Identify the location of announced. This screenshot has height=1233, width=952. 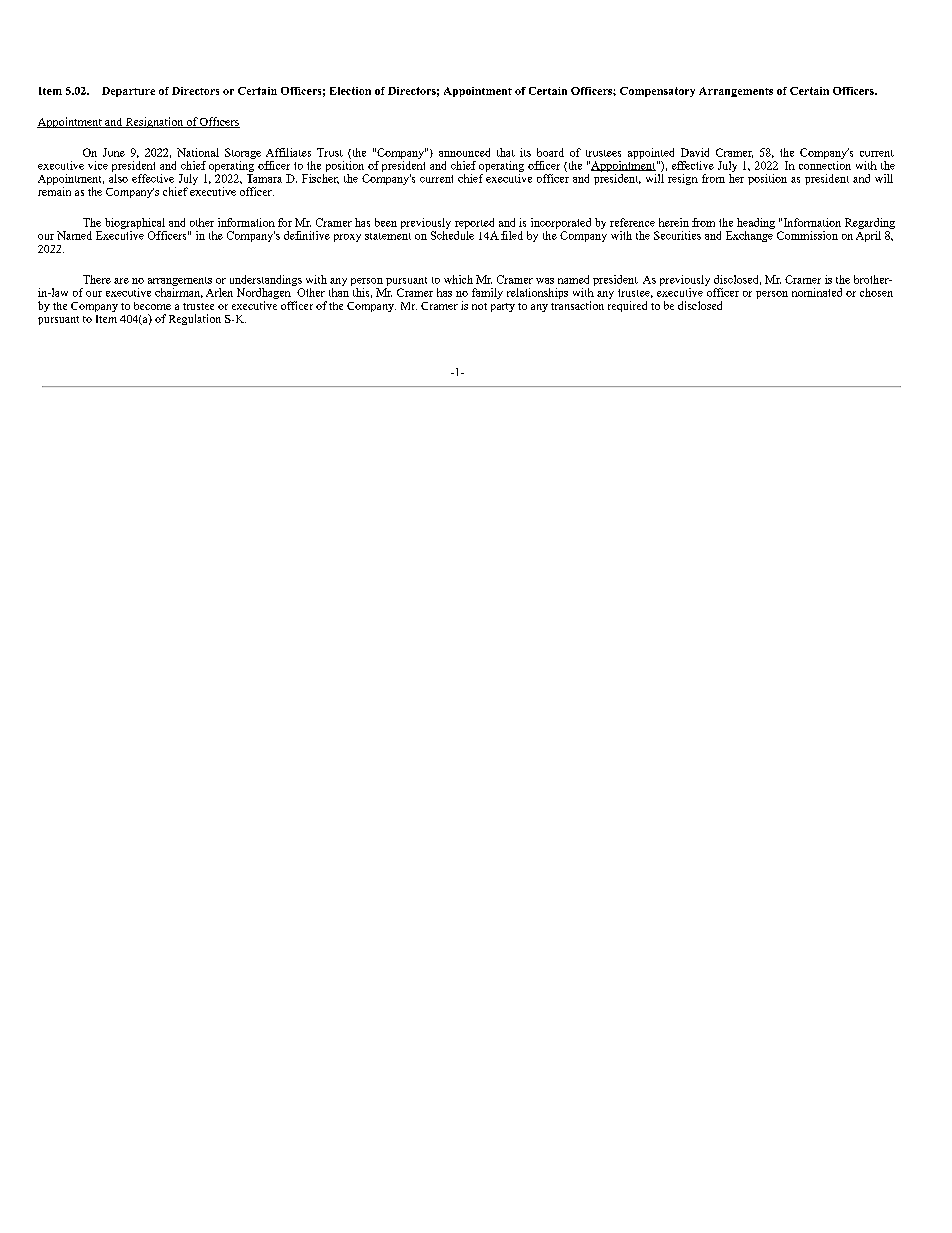
(464, 152).
